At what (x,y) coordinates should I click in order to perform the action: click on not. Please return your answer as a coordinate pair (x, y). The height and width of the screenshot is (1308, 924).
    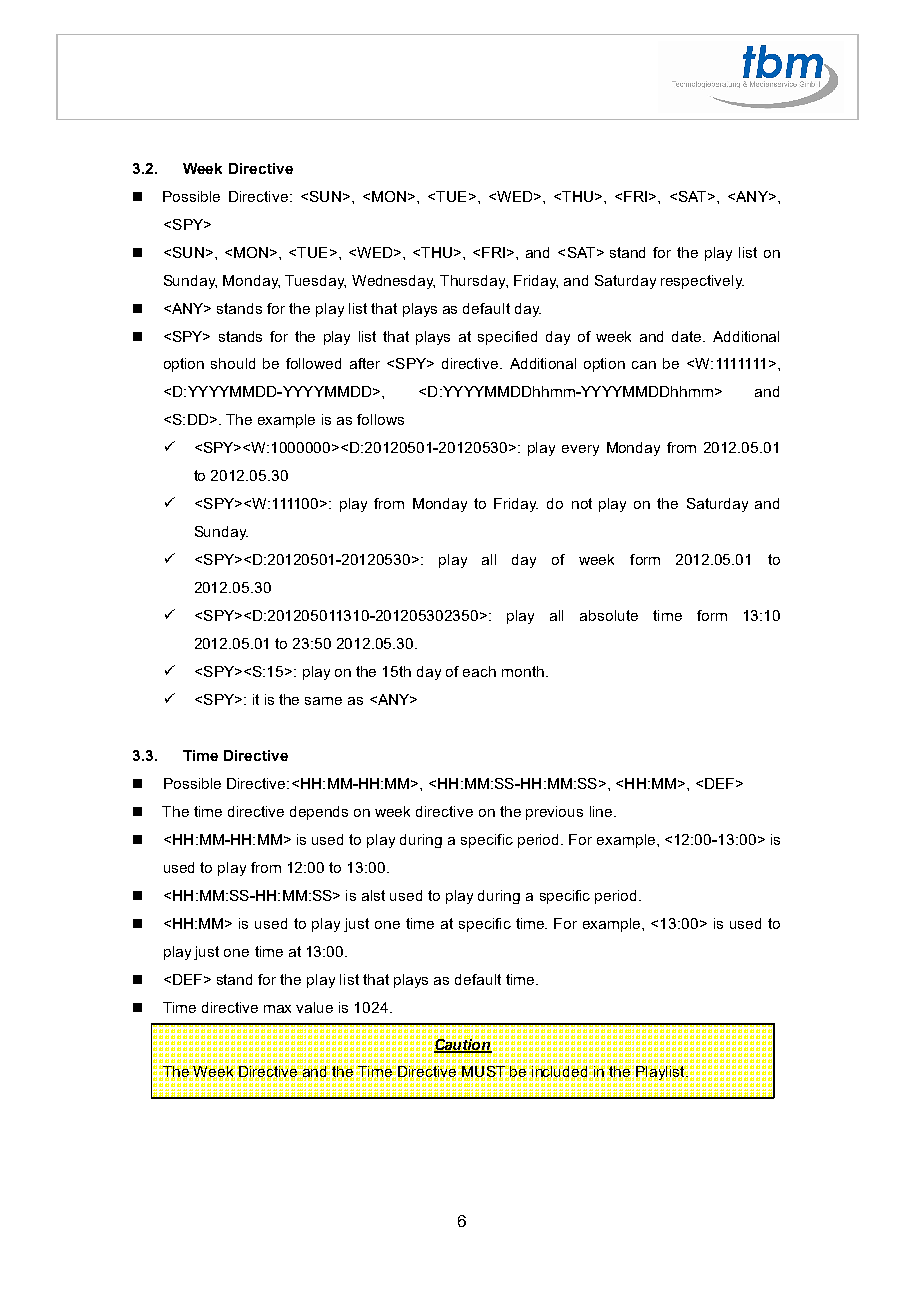
    Looking at the image, I should click on (582, 503).
